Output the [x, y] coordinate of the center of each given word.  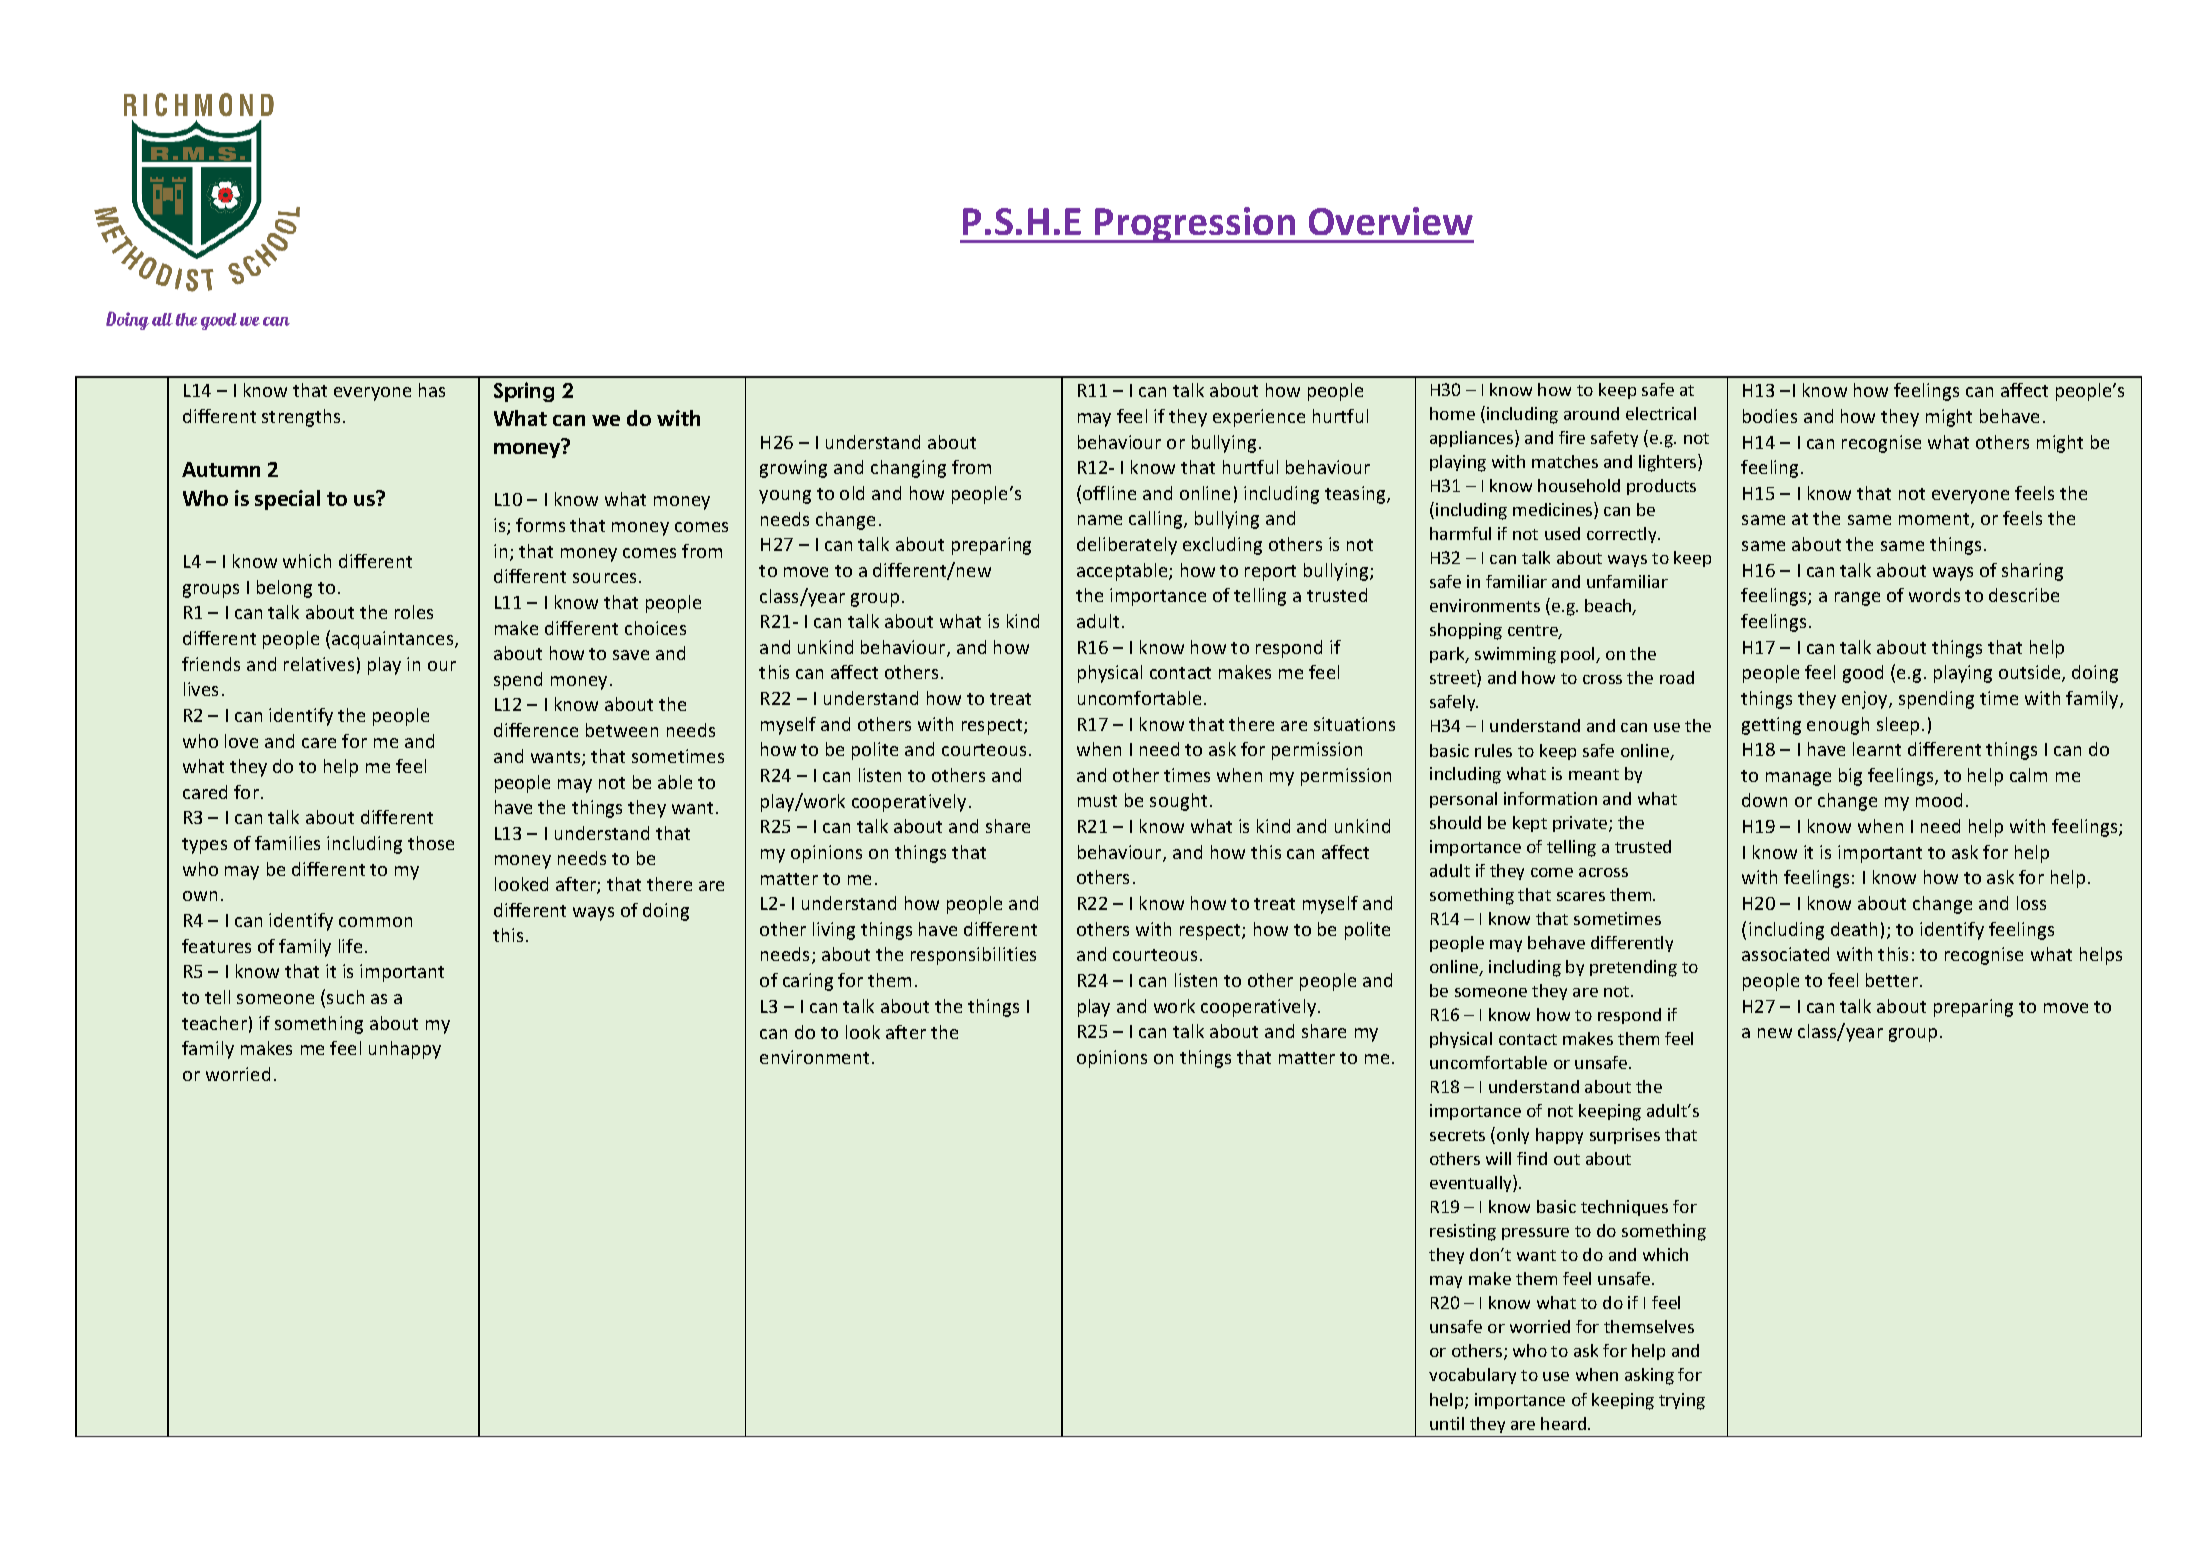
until [1447, 1423]
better [1893, 980]
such [345, 997]
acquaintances [394, 640]
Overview [1391, 221]
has [432, 390]
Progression [1195, 225]
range [1857, 599]
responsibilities [973, 956]
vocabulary [1472, 1376]
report [1270, 573]
